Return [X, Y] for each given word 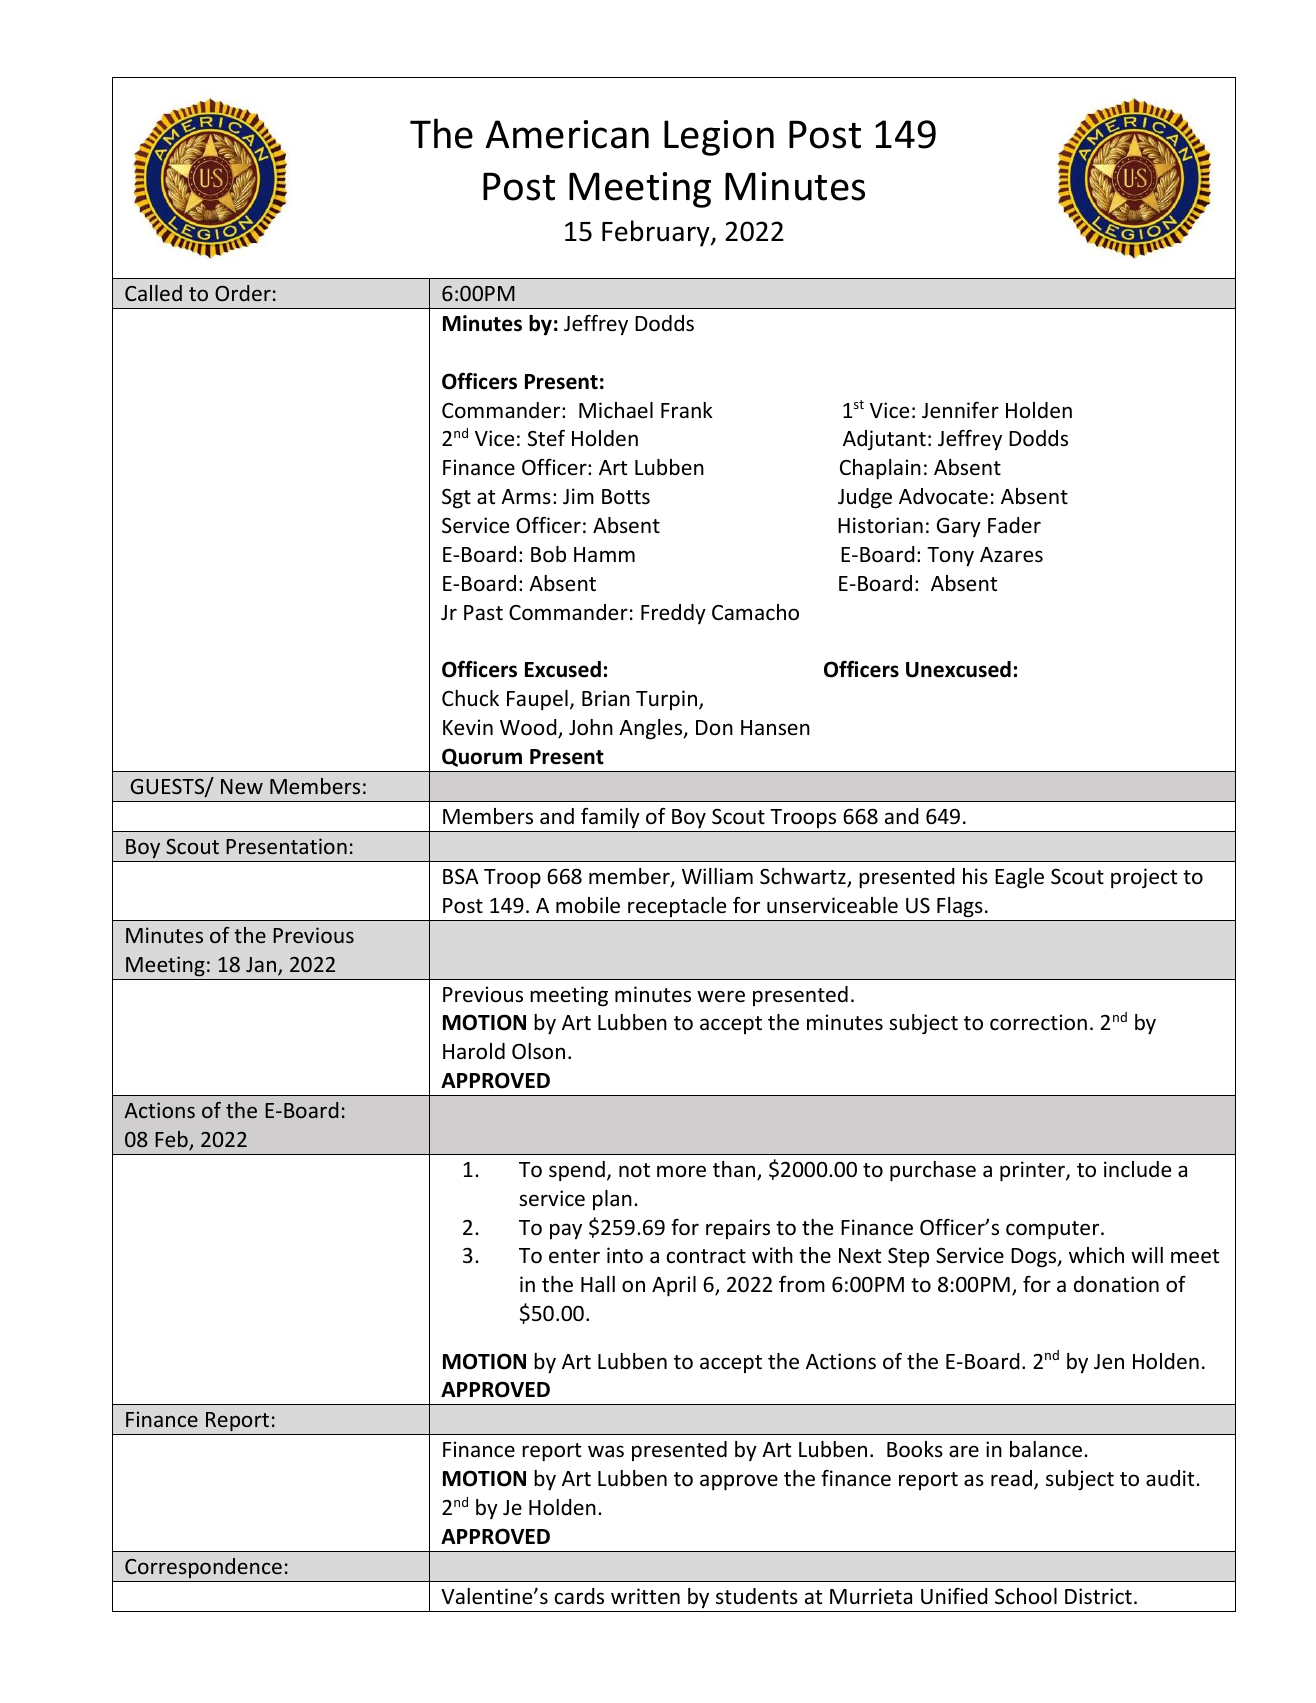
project [1144, 878]
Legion [719, 138]
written [645, 1596]
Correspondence [203, 1568]
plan [612, 1200]
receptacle [677, 907]
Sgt [456, 499]
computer [1054, 1230]
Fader [1014, 525]
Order [243, 293]
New [242, 786]
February [657, 233]
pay [566, 1231]
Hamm [604, 554]
